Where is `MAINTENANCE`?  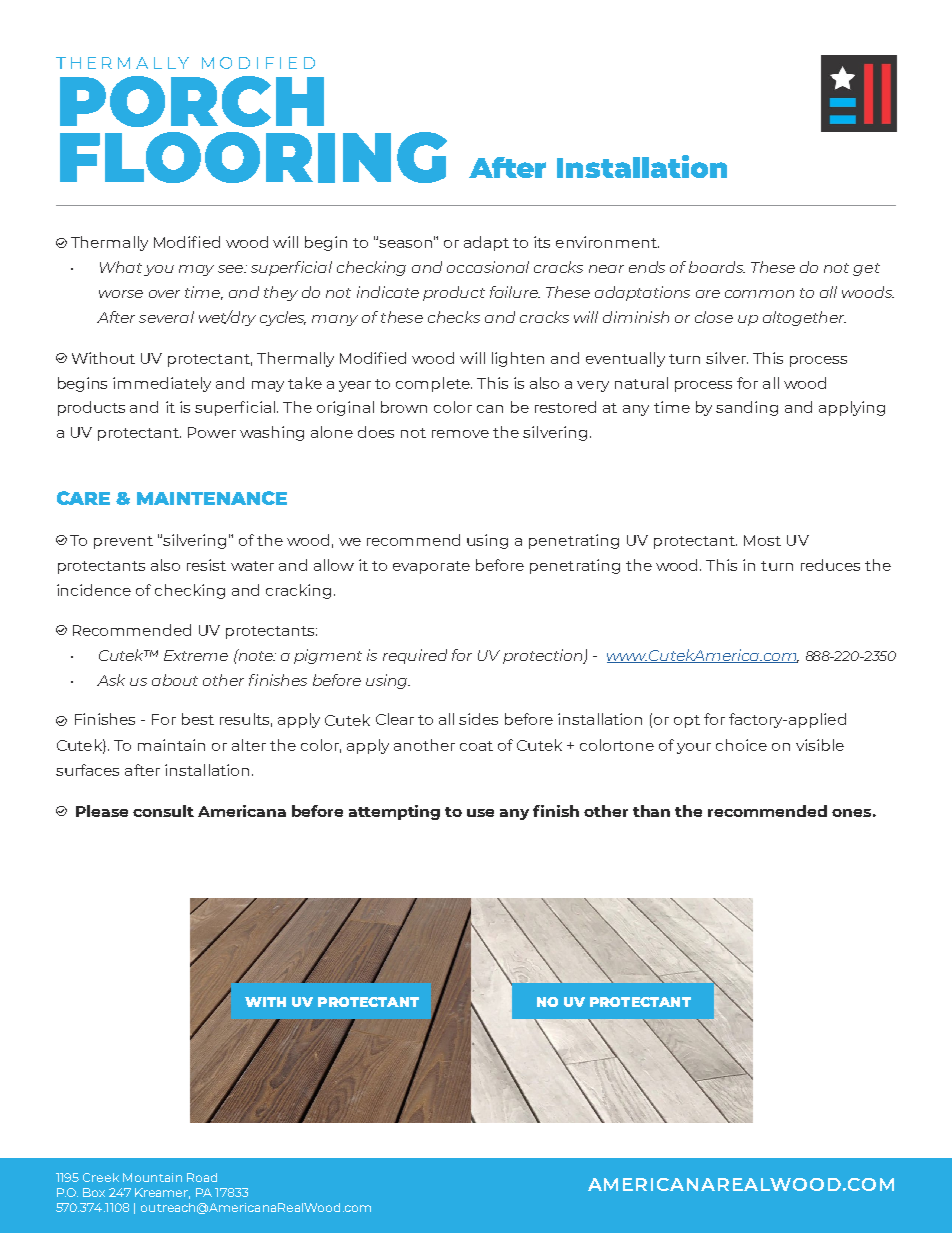
MAINTENANCE is located at coordinates (212, 498).
